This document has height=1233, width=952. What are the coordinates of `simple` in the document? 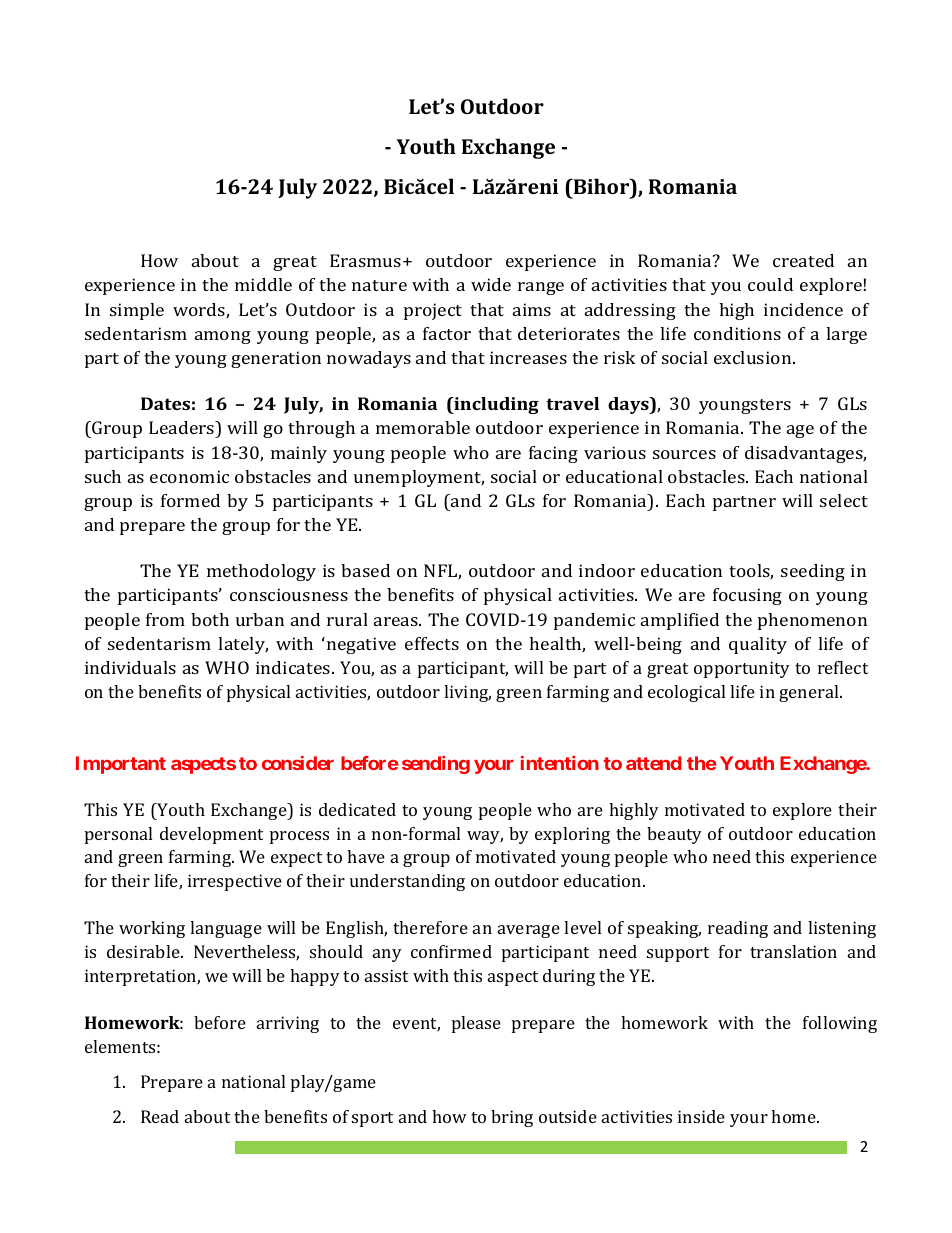 It's located at (137, 311).
